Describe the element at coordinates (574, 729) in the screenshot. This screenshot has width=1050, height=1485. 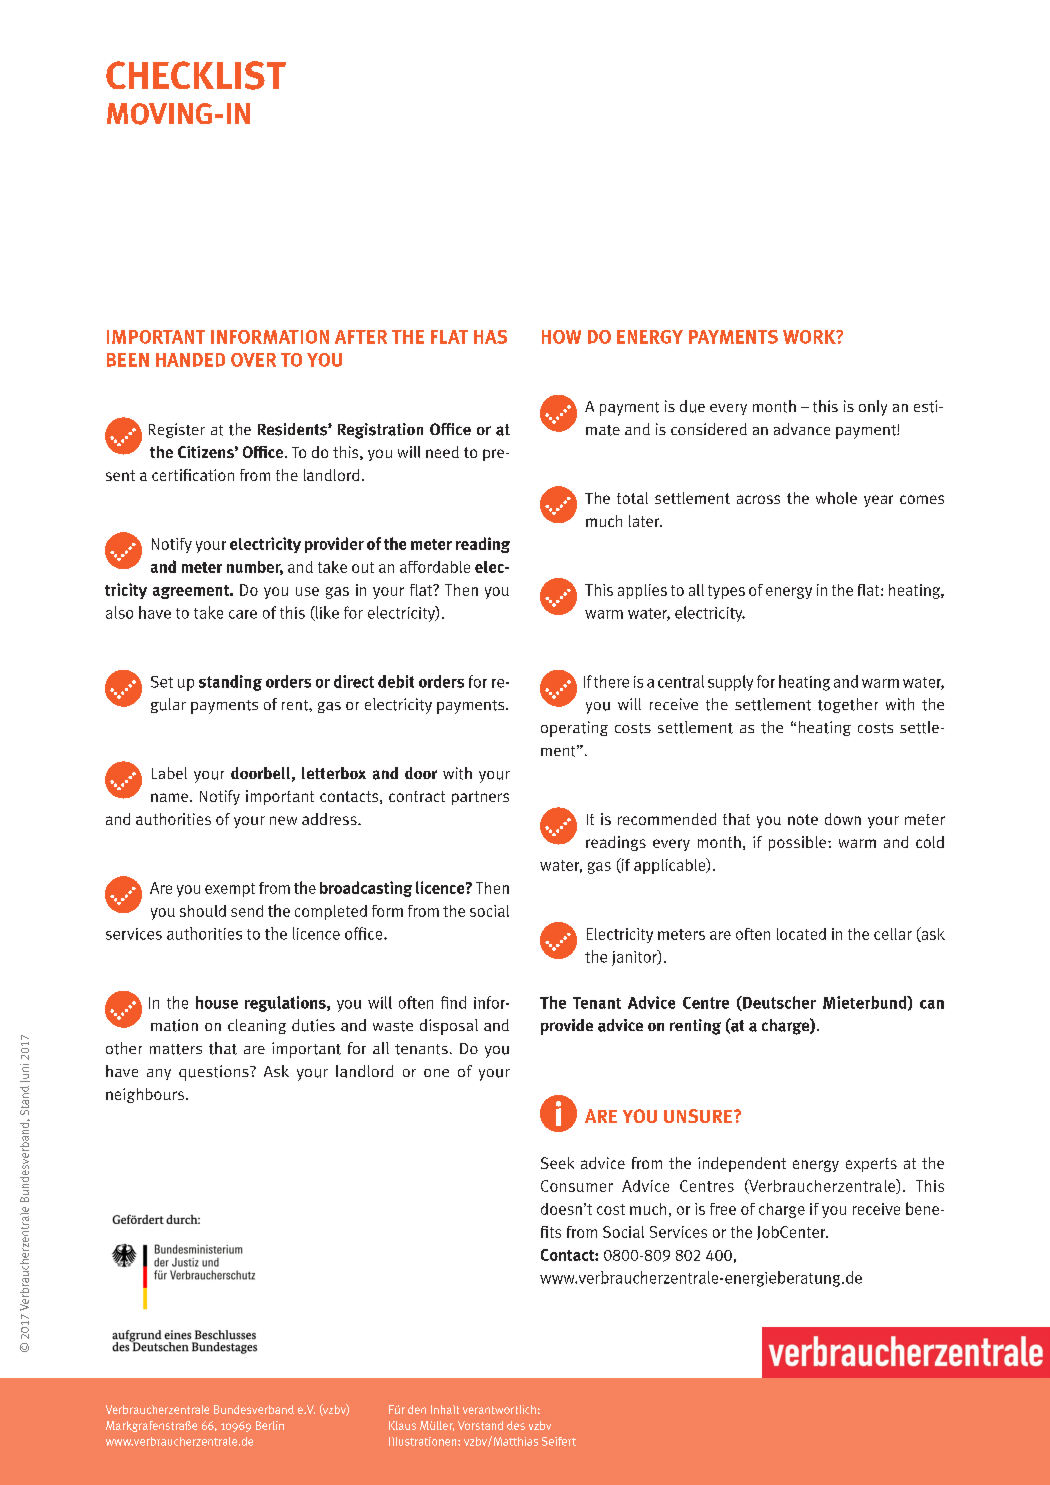
I see `operating` at that location.
